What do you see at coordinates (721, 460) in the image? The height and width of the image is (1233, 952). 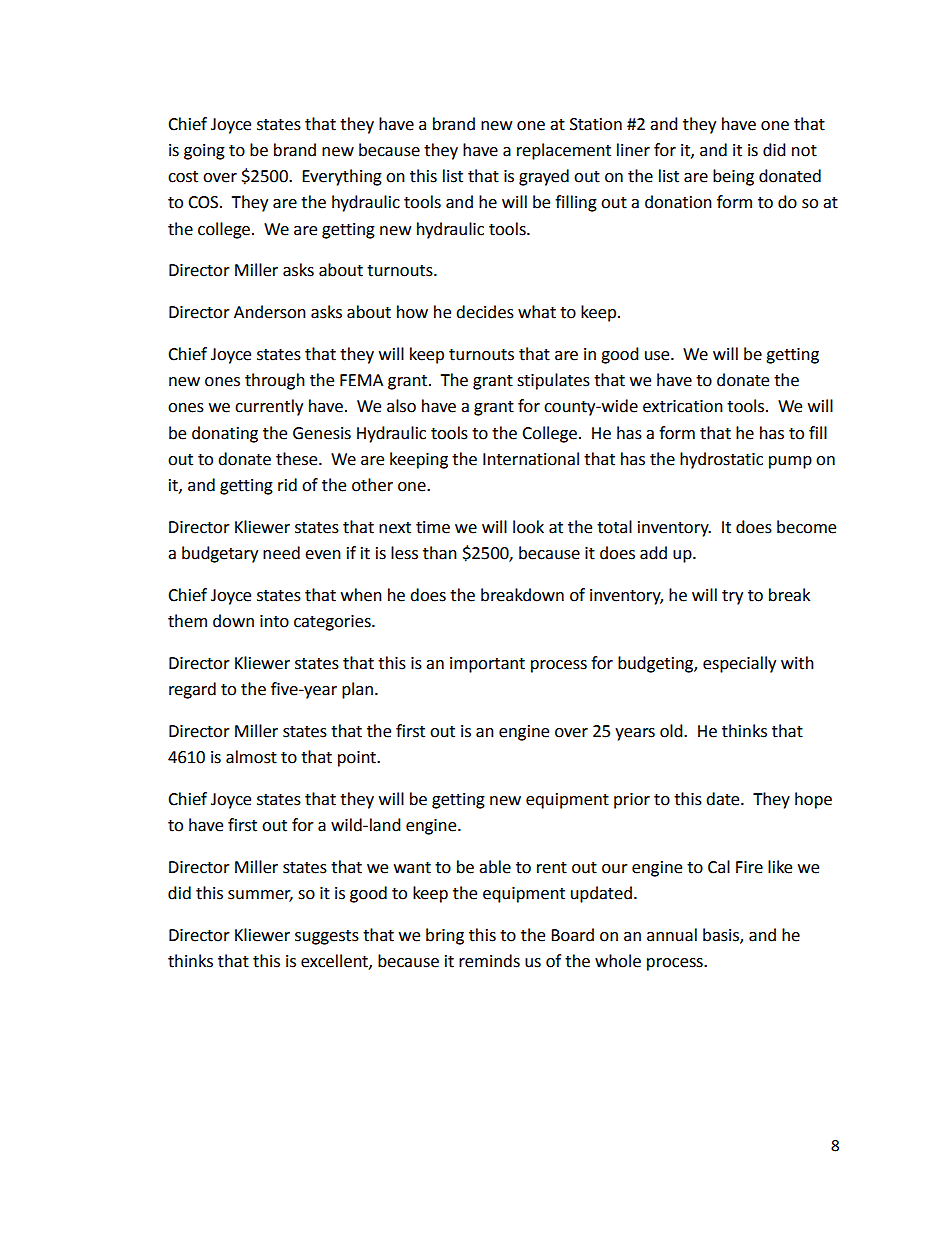 I see `hydrostatic` at bounding box center [721, 460].
